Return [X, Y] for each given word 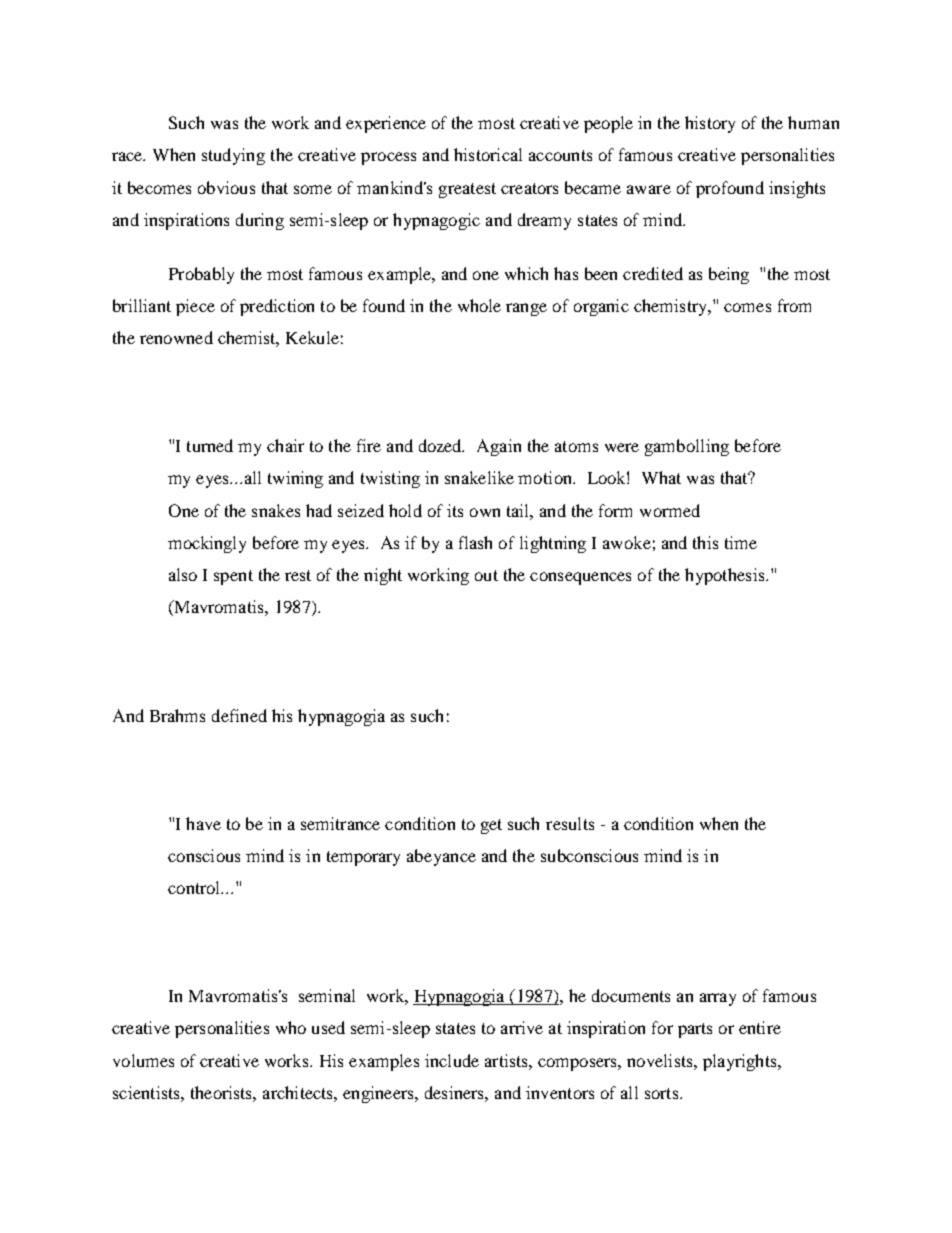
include [452, 1060]
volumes [143, 1060]
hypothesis [726, 576]
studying [233, 156]
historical [488, 154]
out [486, 575]
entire [760, 1027]
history [710, 124]
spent [233, 577]
